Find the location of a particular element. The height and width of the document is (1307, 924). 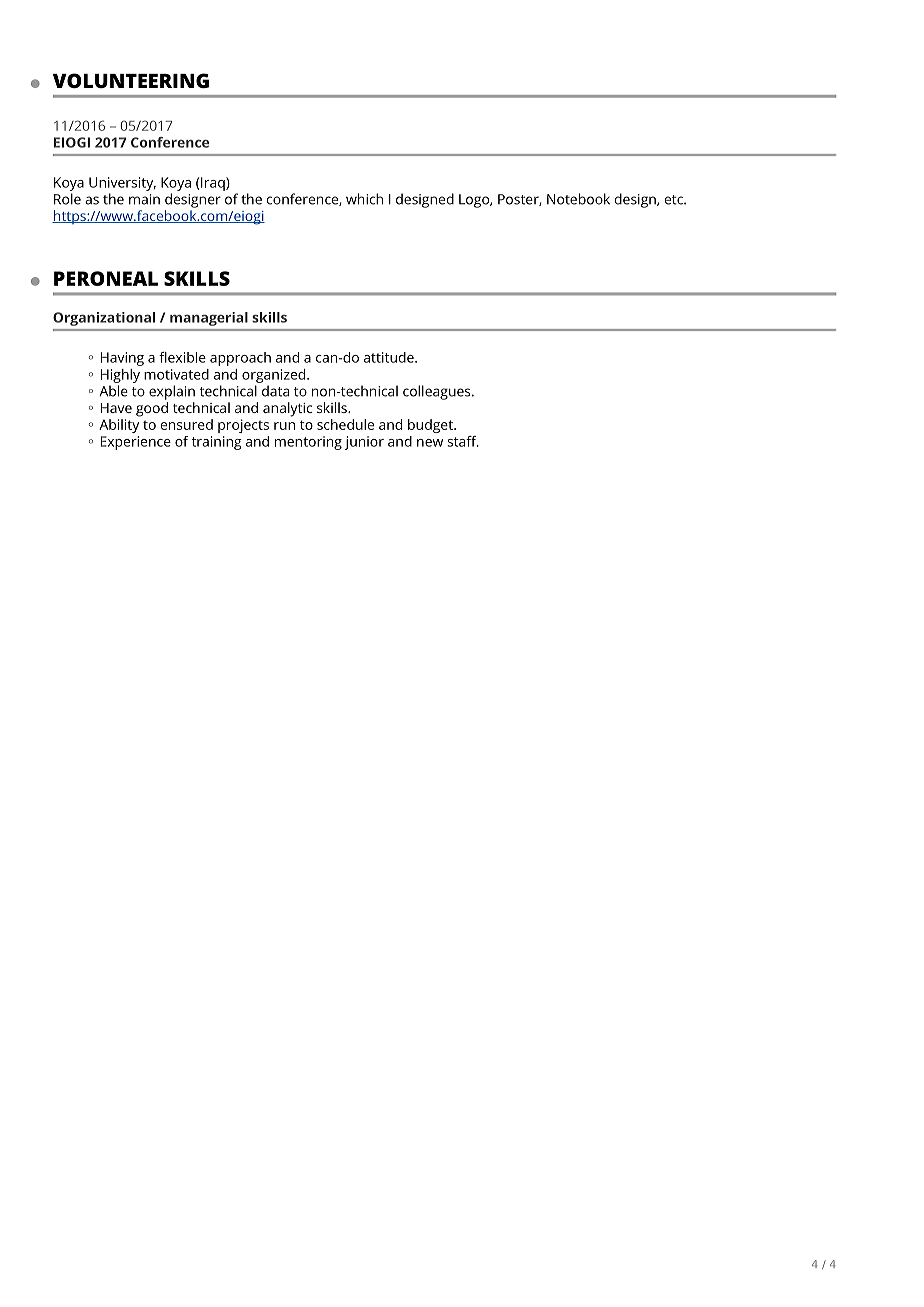

approach is located at coordinates (240, 359).
